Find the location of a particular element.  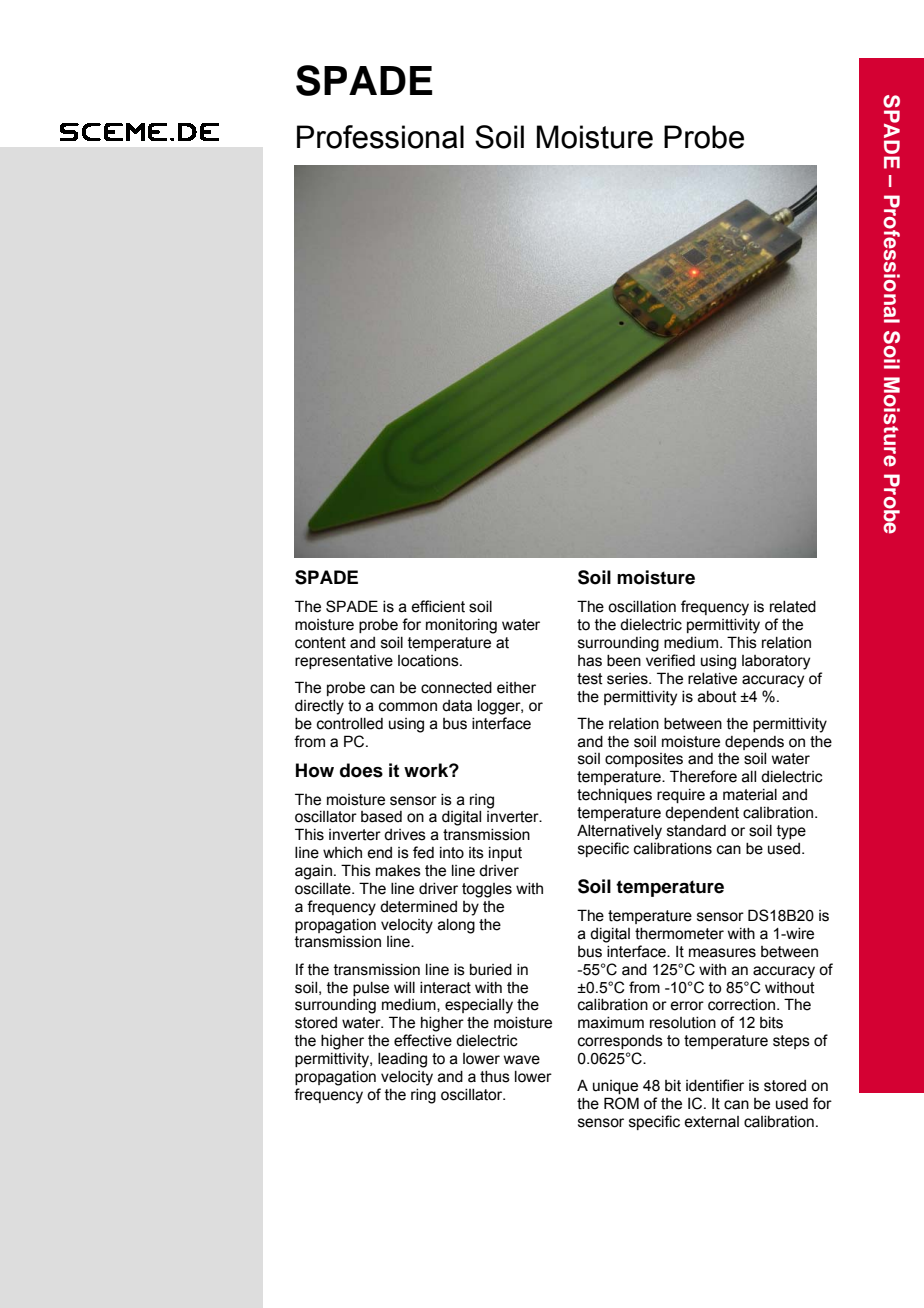

makes is located at coordinates (398, 871).
